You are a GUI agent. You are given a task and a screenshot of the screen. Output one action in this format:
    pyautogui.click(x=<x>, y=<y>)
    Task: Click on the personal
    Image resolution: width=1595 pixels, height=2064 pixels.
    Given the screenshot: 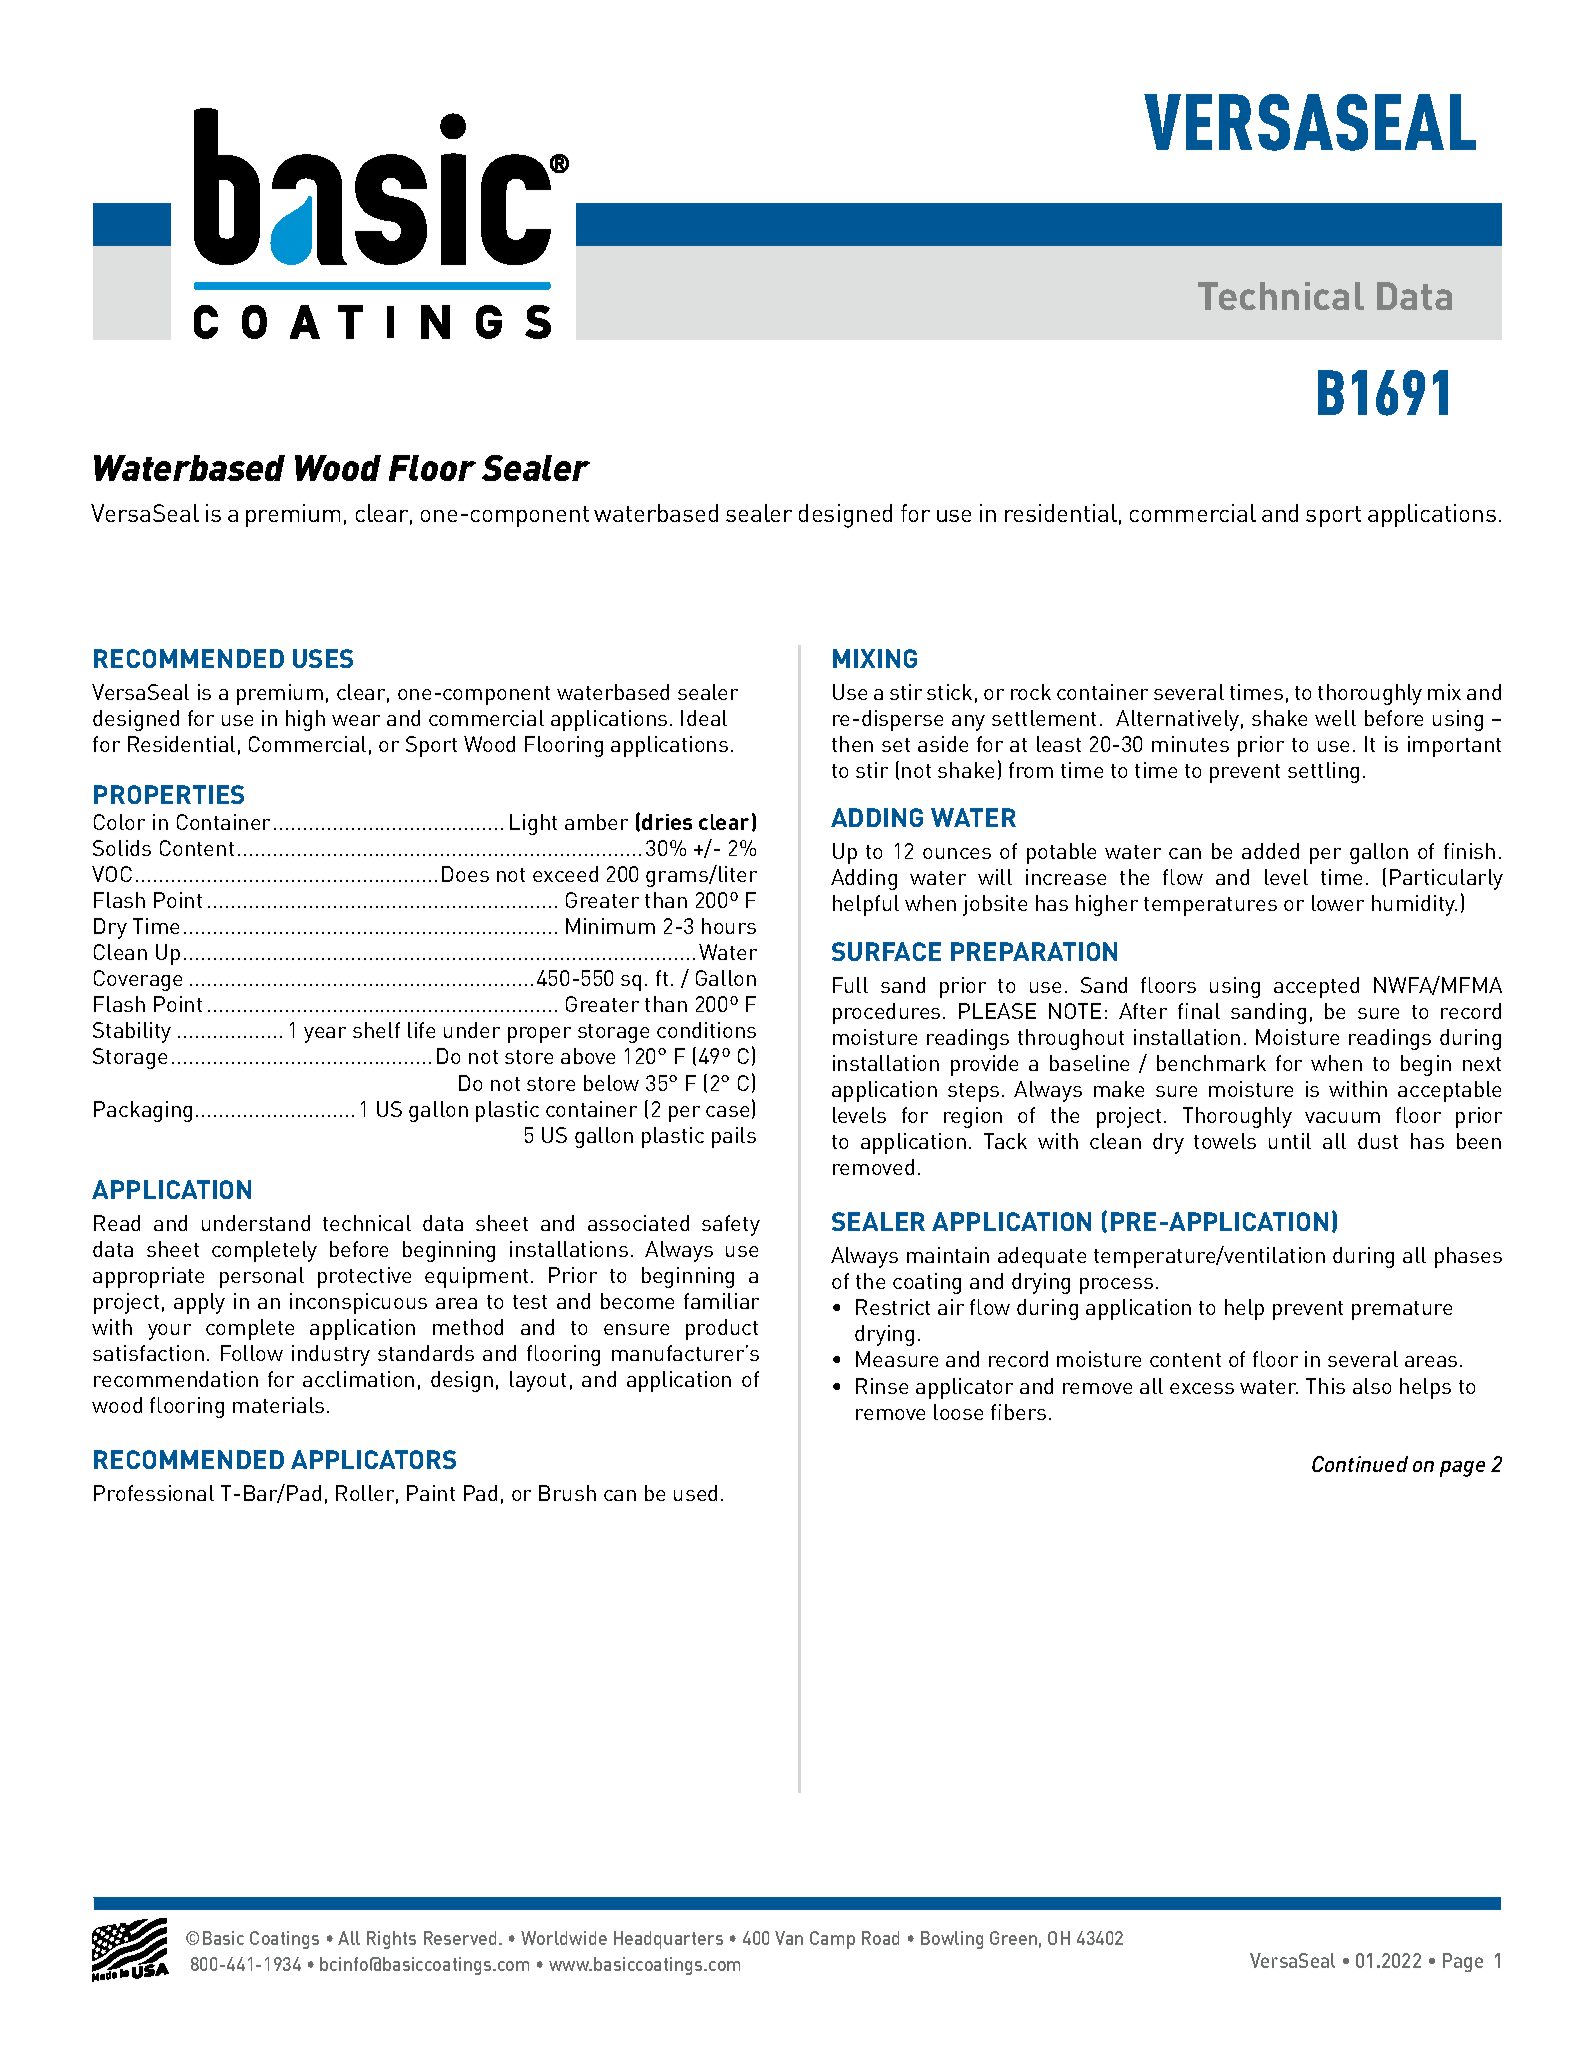 What is the action you would take?
    pyautogui.click(x=262, y=1277)
